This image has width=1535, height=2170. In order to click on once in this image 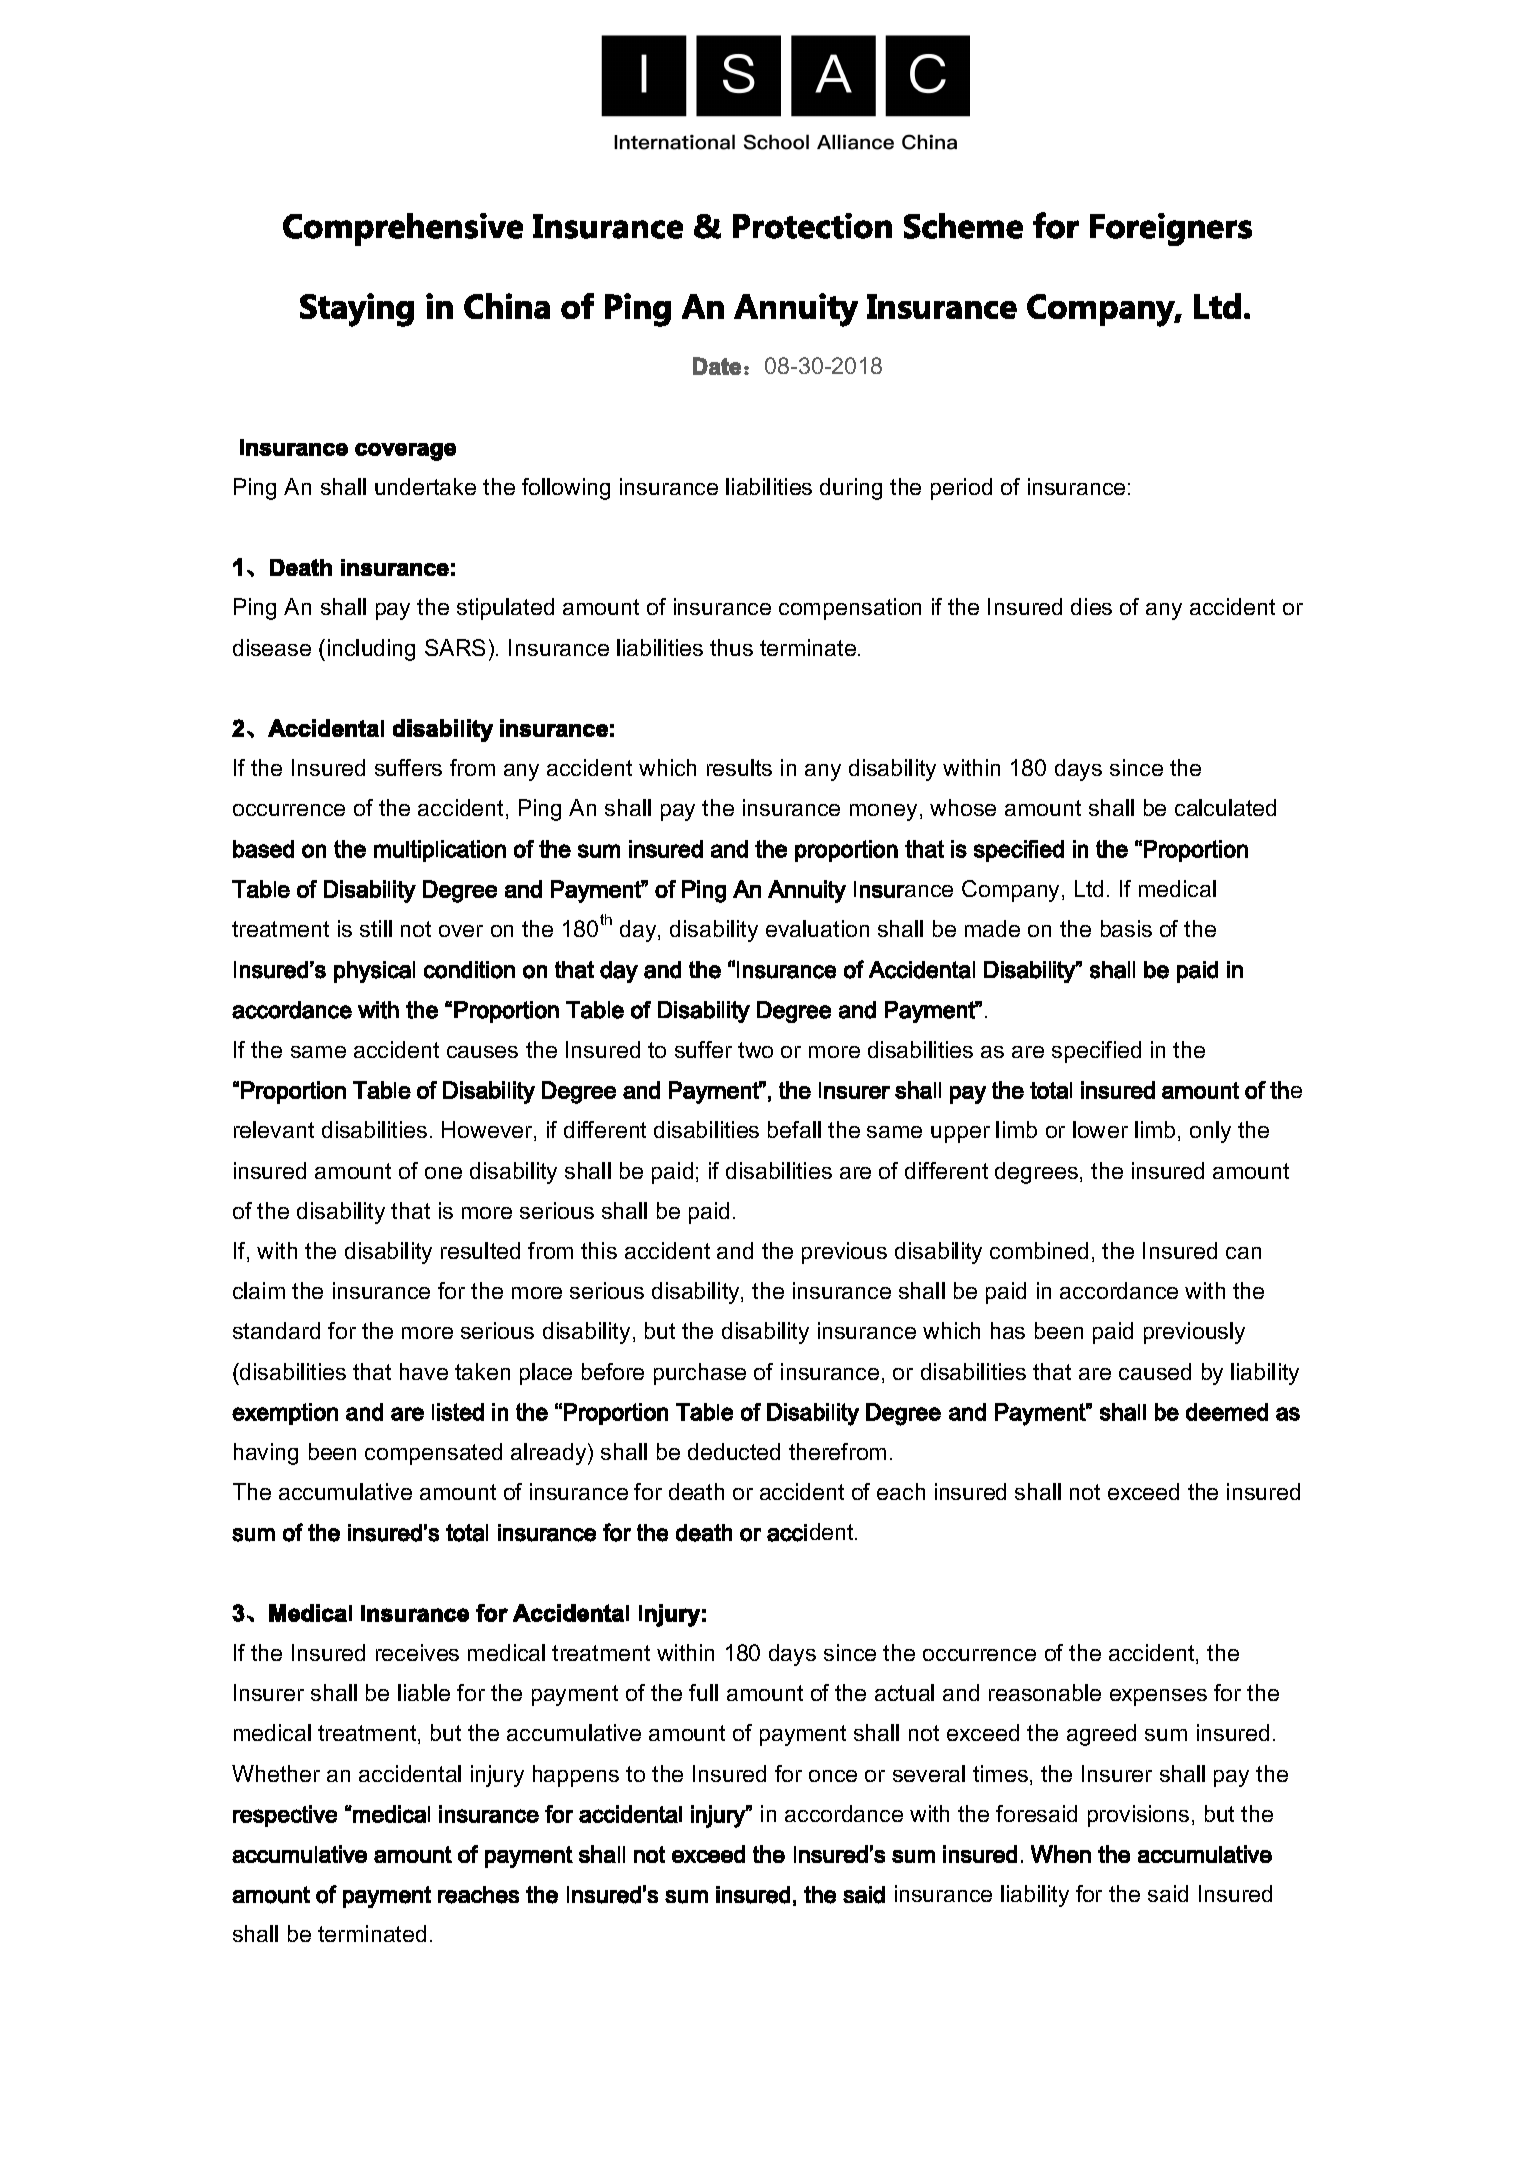, I will do `click(833, 1776)`.
